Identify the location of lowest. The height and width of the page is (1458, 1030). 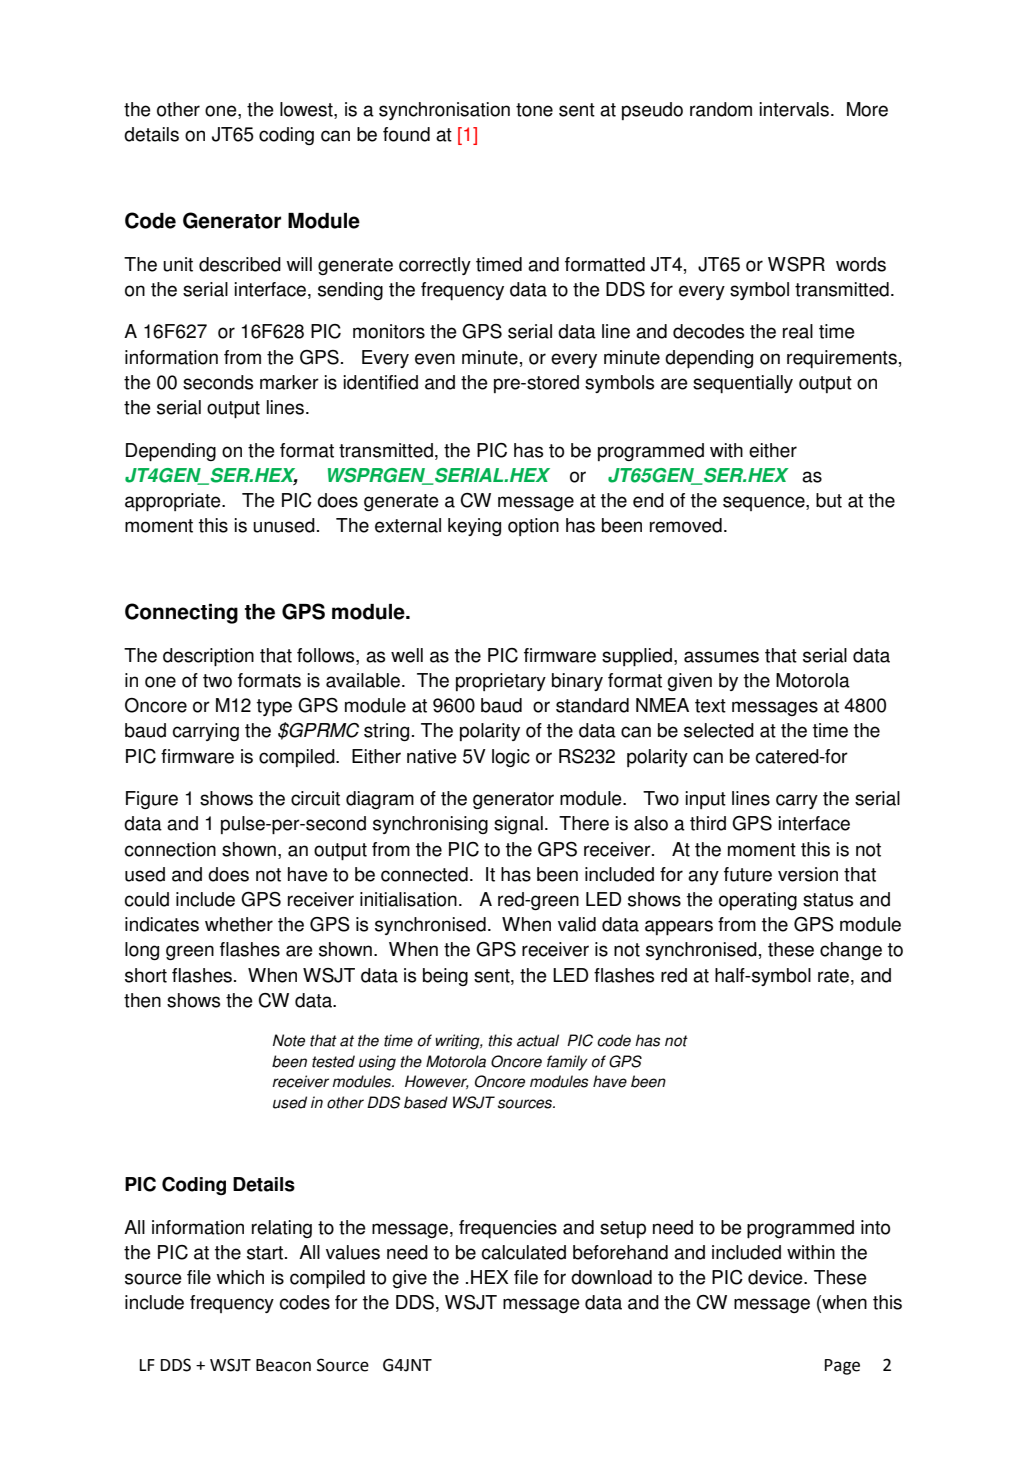
(307, 110).
